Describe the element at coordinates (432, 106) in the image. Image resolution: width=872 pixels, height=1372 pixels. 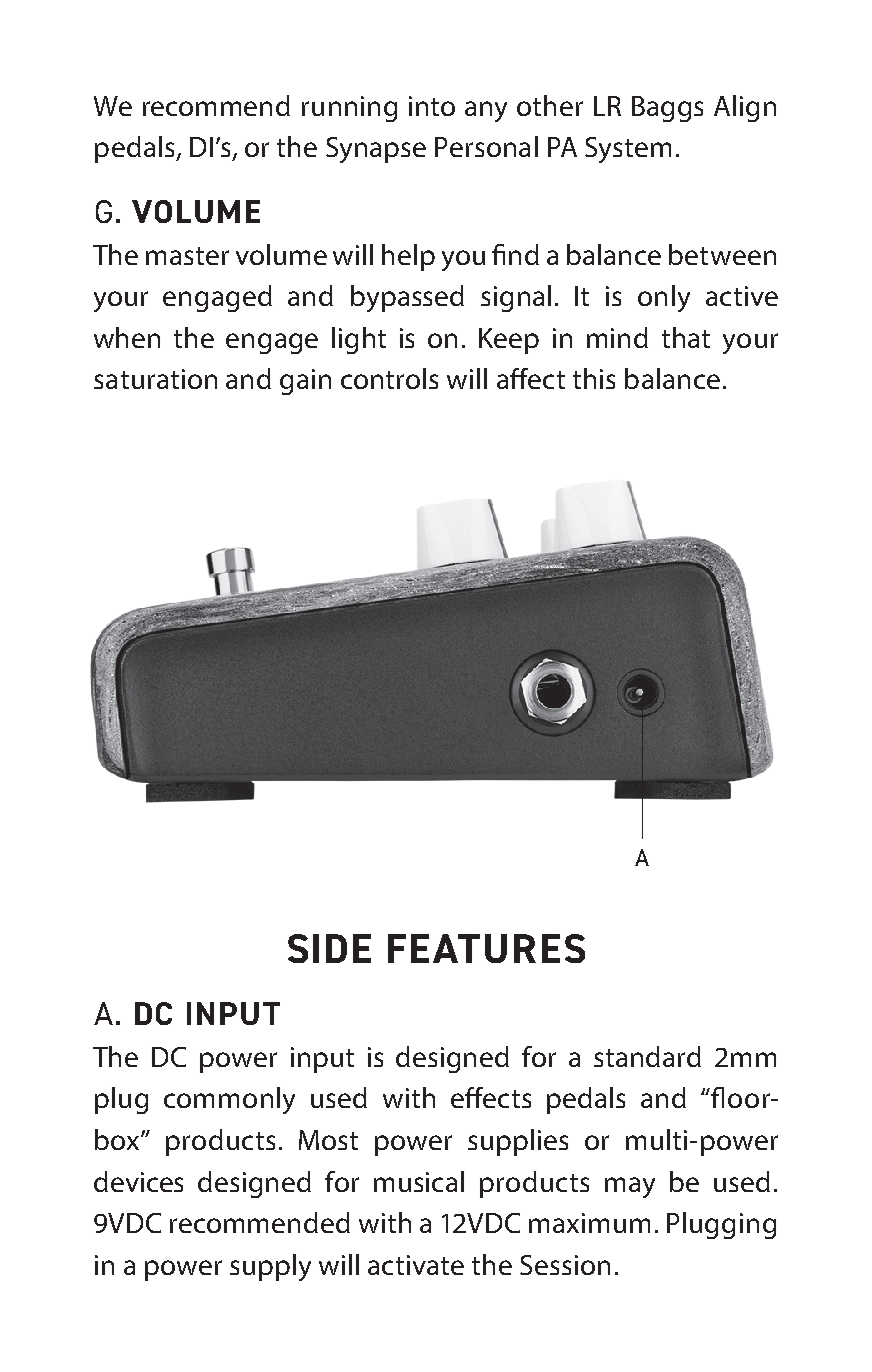
I see `into` at that location.
